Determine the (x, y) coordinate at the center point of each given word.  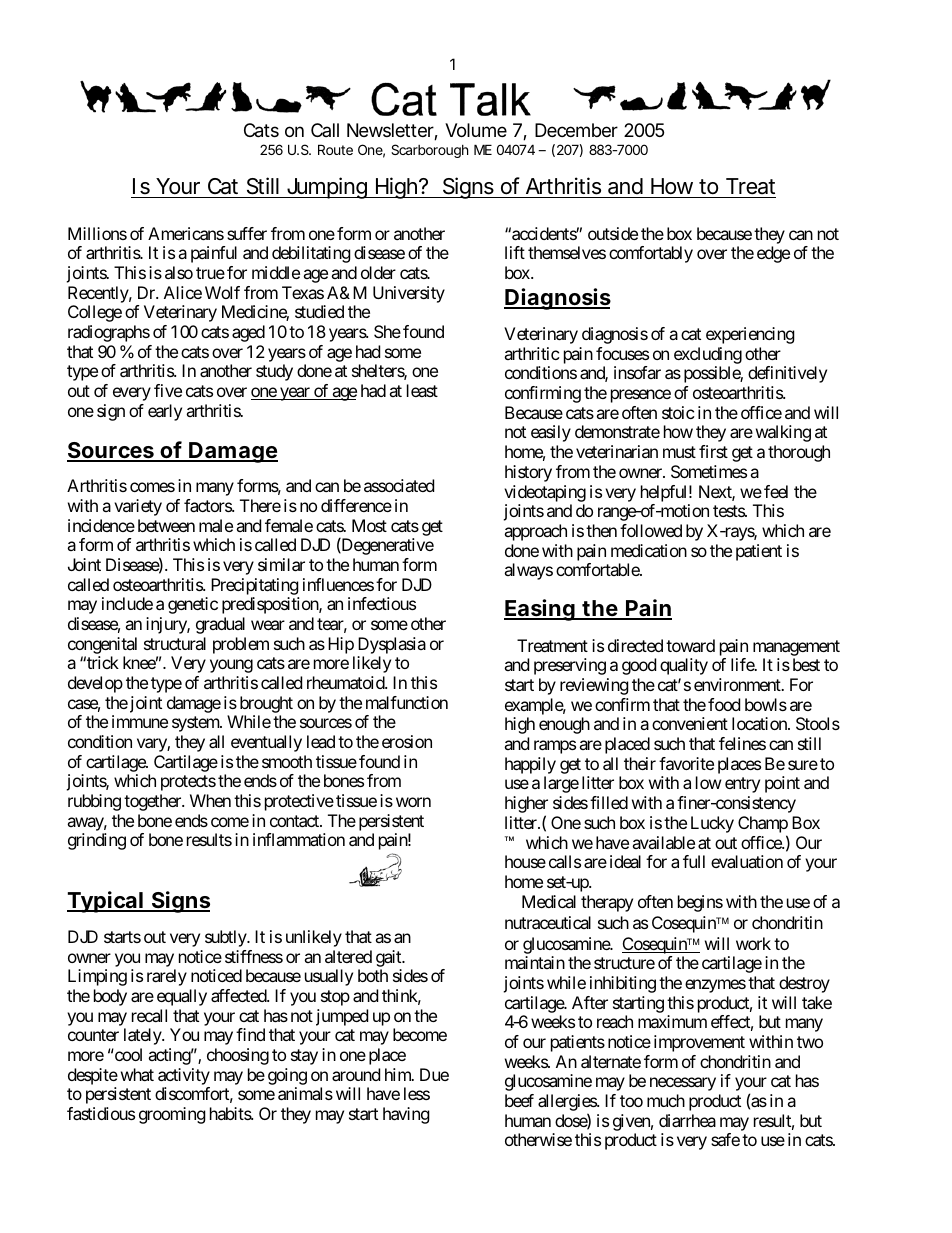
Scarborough (430, 151)
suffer (247, 233)
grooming (172, 1115)
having (406, 1115)
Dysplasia (392, 645)
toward (690, 645)
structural (175, 643)
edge (773, 254)
